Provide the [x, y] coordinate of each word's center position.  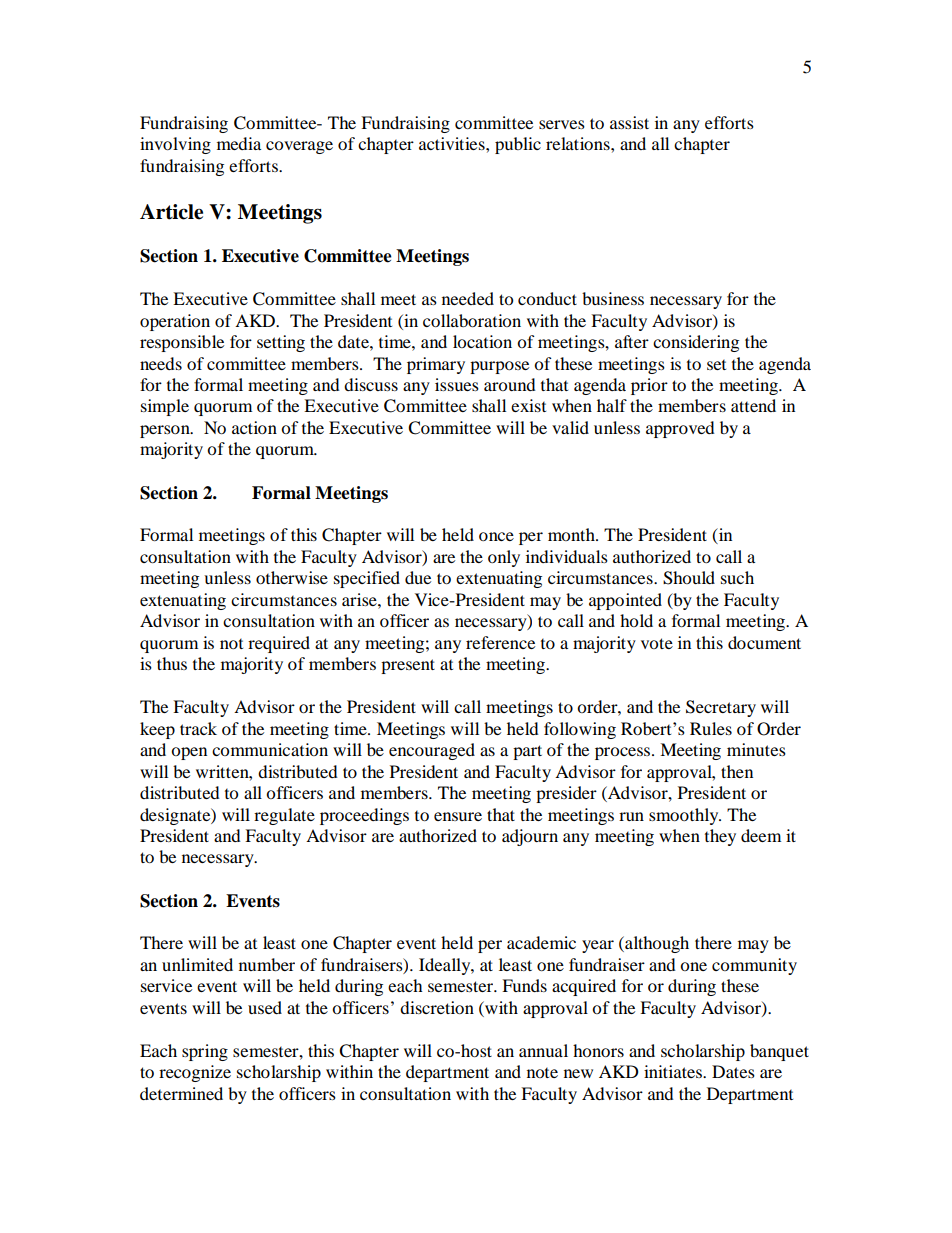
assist [629, 122]
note [542, 1073]
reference [500, 642]
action [254, 427]
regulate [284, 816]
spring [205, 1052]
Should [689, 578]
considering [696, 343]
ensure [458, 816]
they [720, 837]
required [279, 644]
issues [457, 384]
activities [453, 143]
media [239, 143]
